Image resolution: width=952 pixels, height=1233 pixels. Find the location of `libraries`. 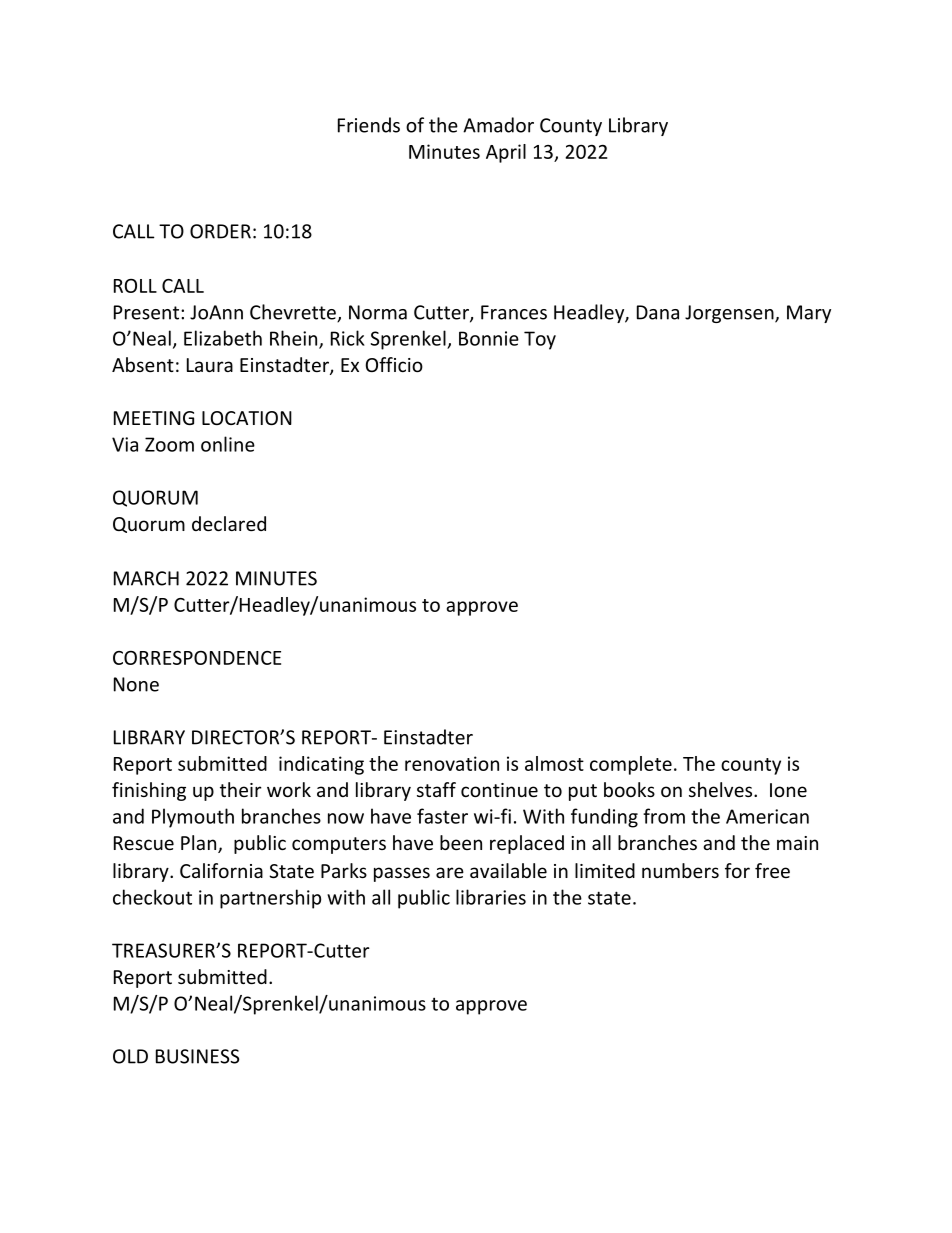

libraries is located at coordinates (491, 897).
